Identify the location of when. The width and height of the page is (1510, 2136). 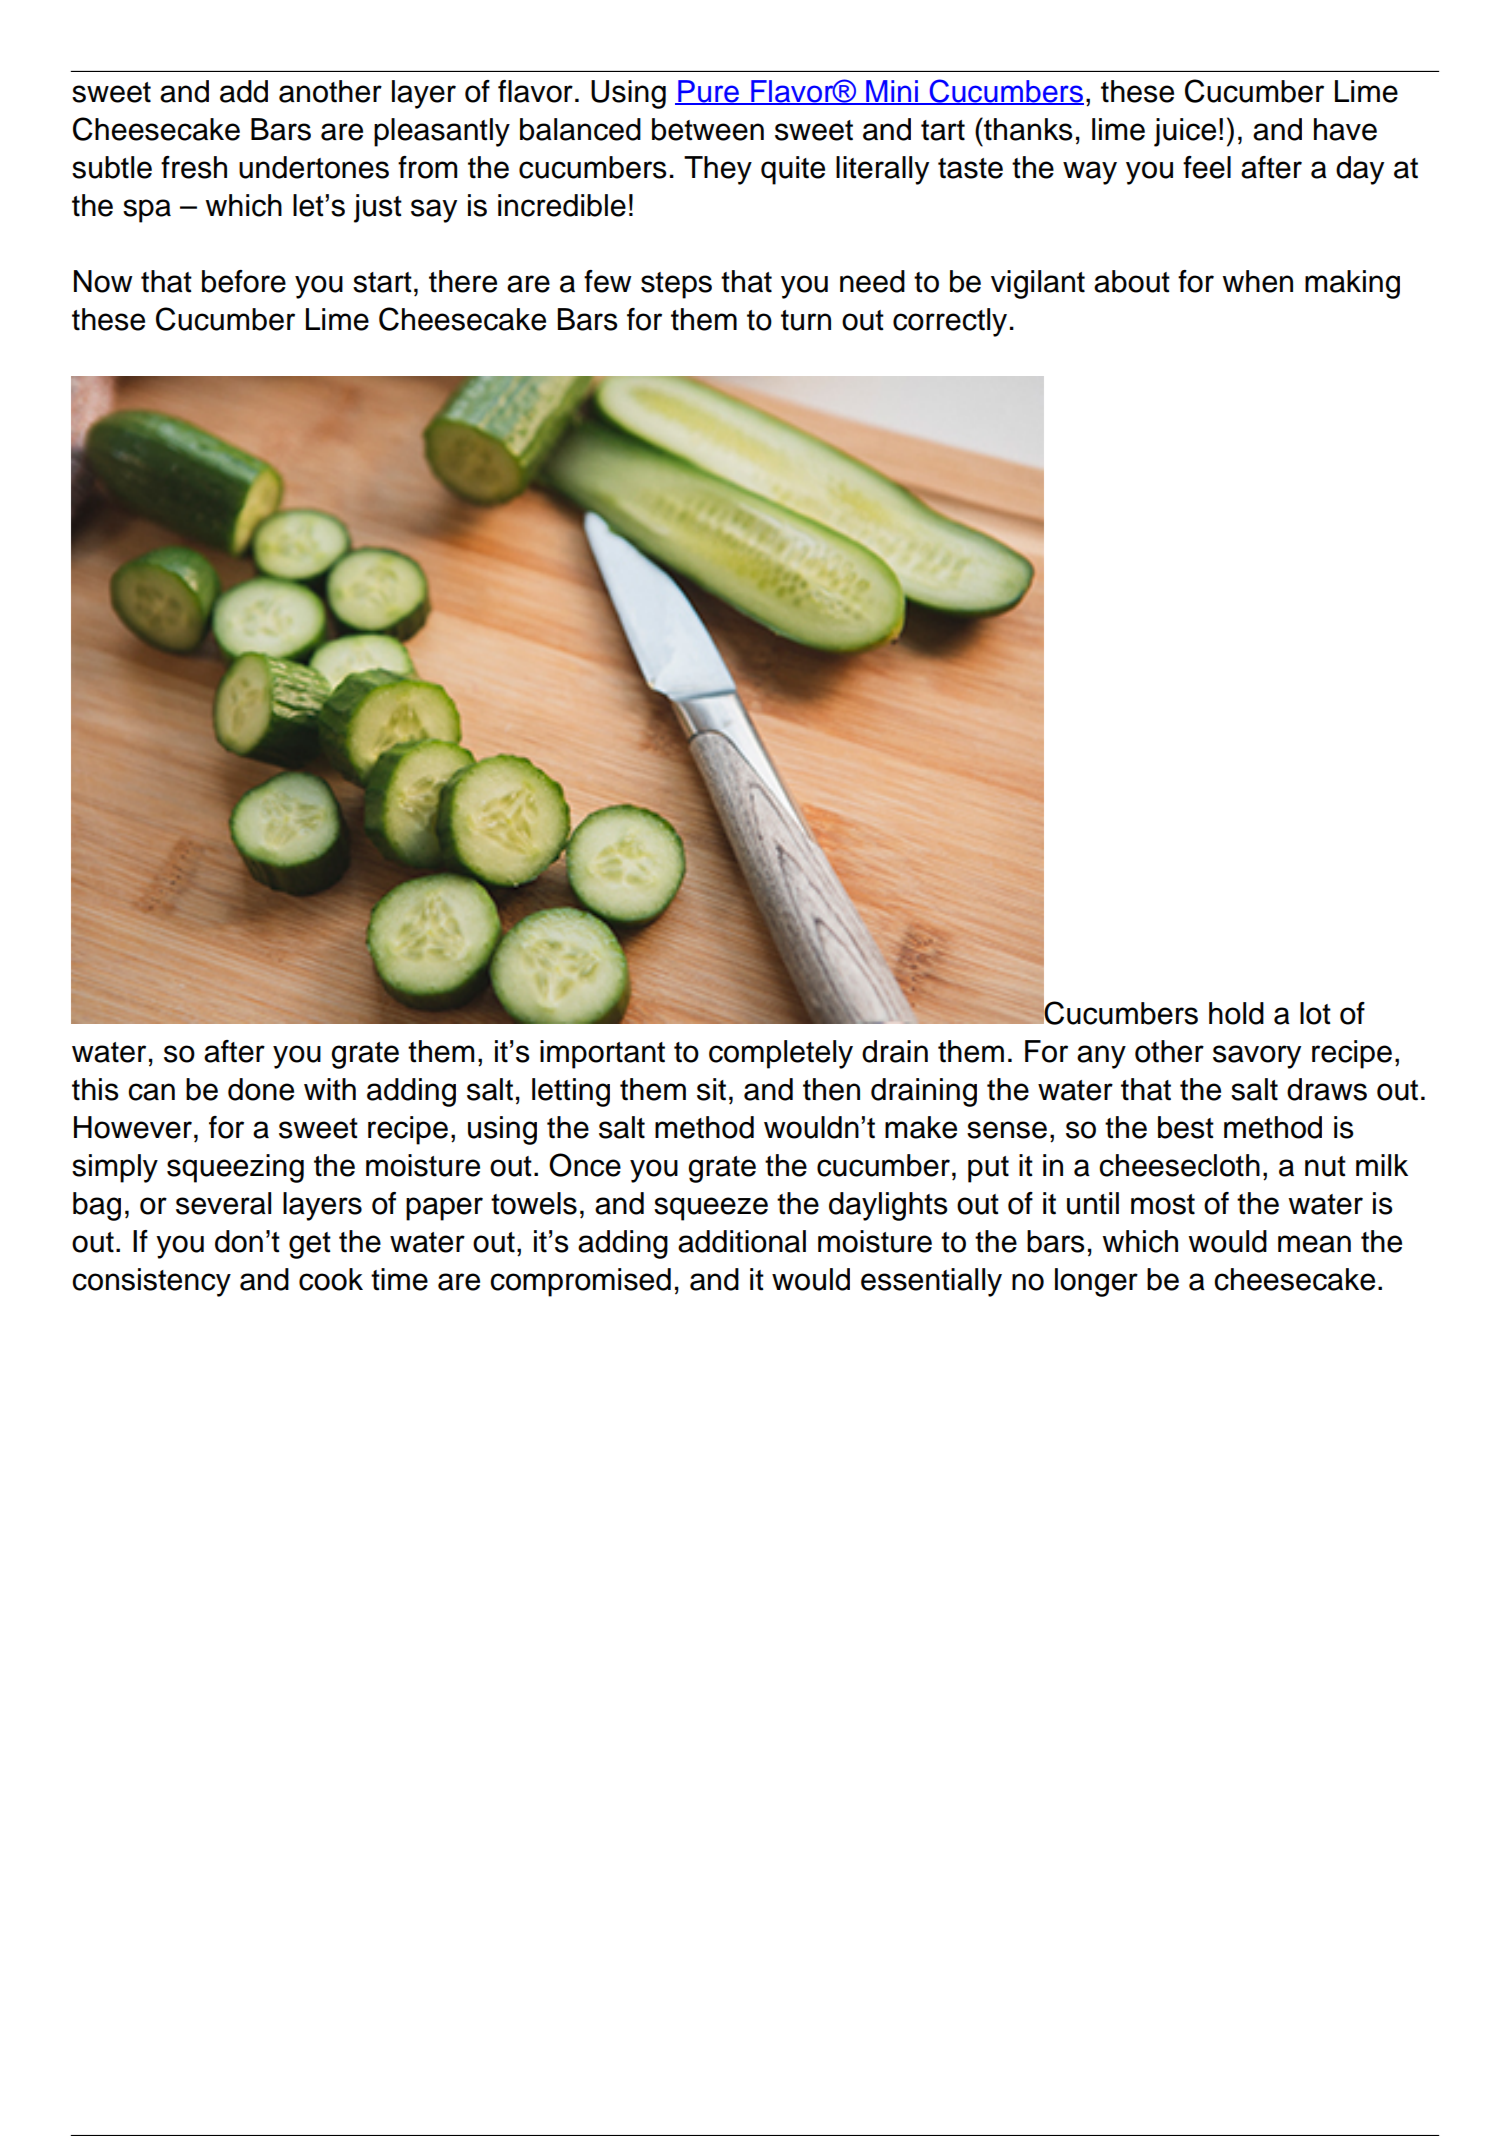
(1257, 281).
